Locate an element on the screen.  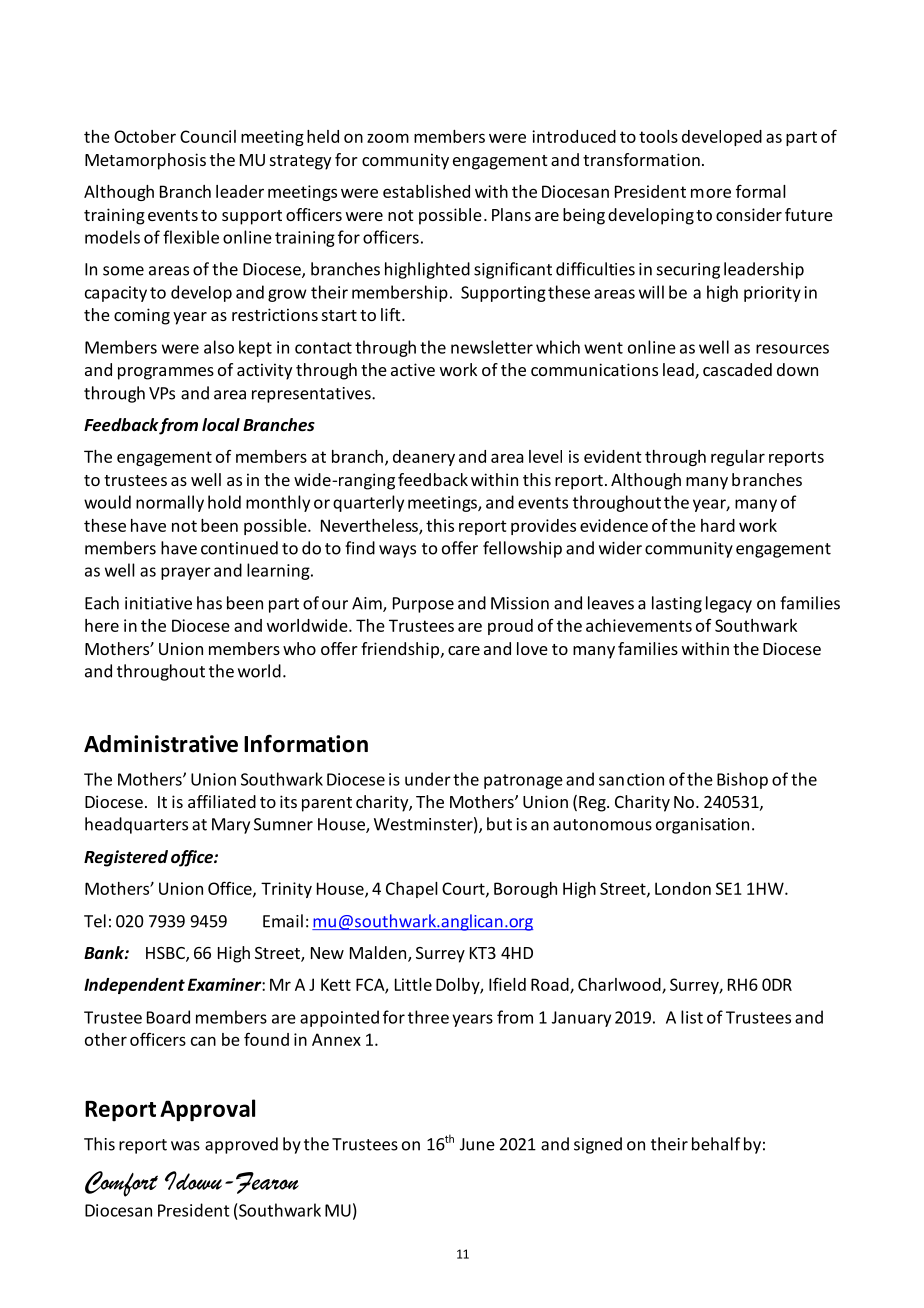
initiative is located at coordinates (158, 603).
